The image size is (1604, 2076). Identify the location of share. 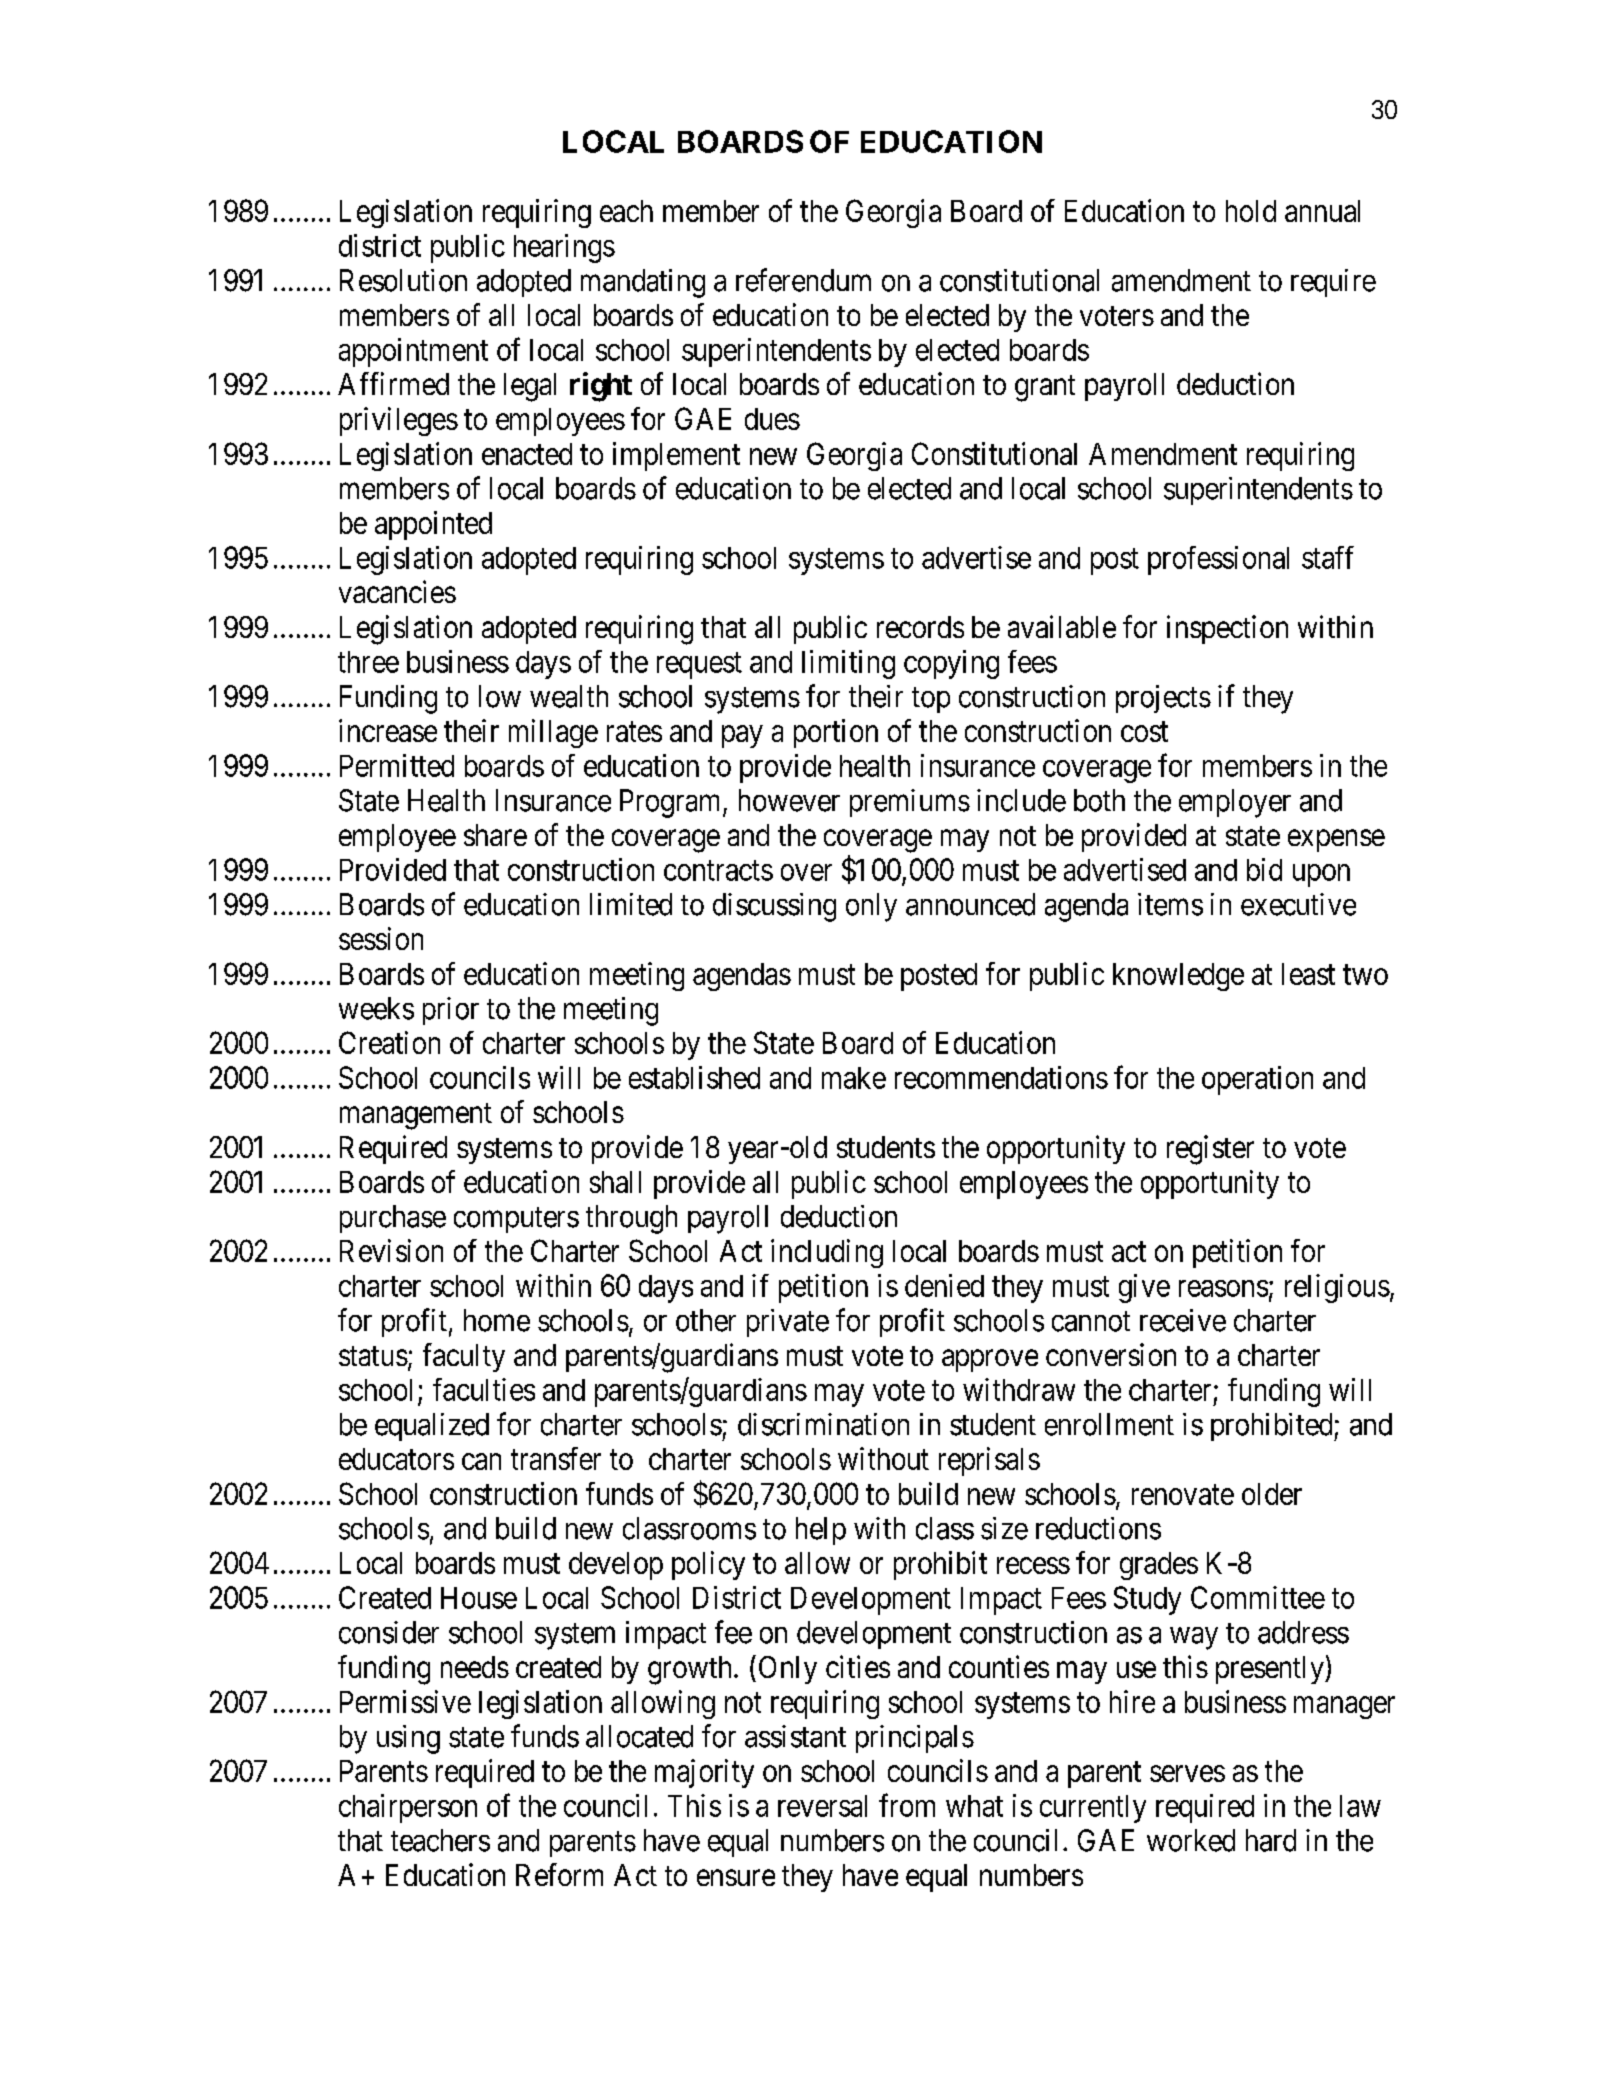
(495, 835).
